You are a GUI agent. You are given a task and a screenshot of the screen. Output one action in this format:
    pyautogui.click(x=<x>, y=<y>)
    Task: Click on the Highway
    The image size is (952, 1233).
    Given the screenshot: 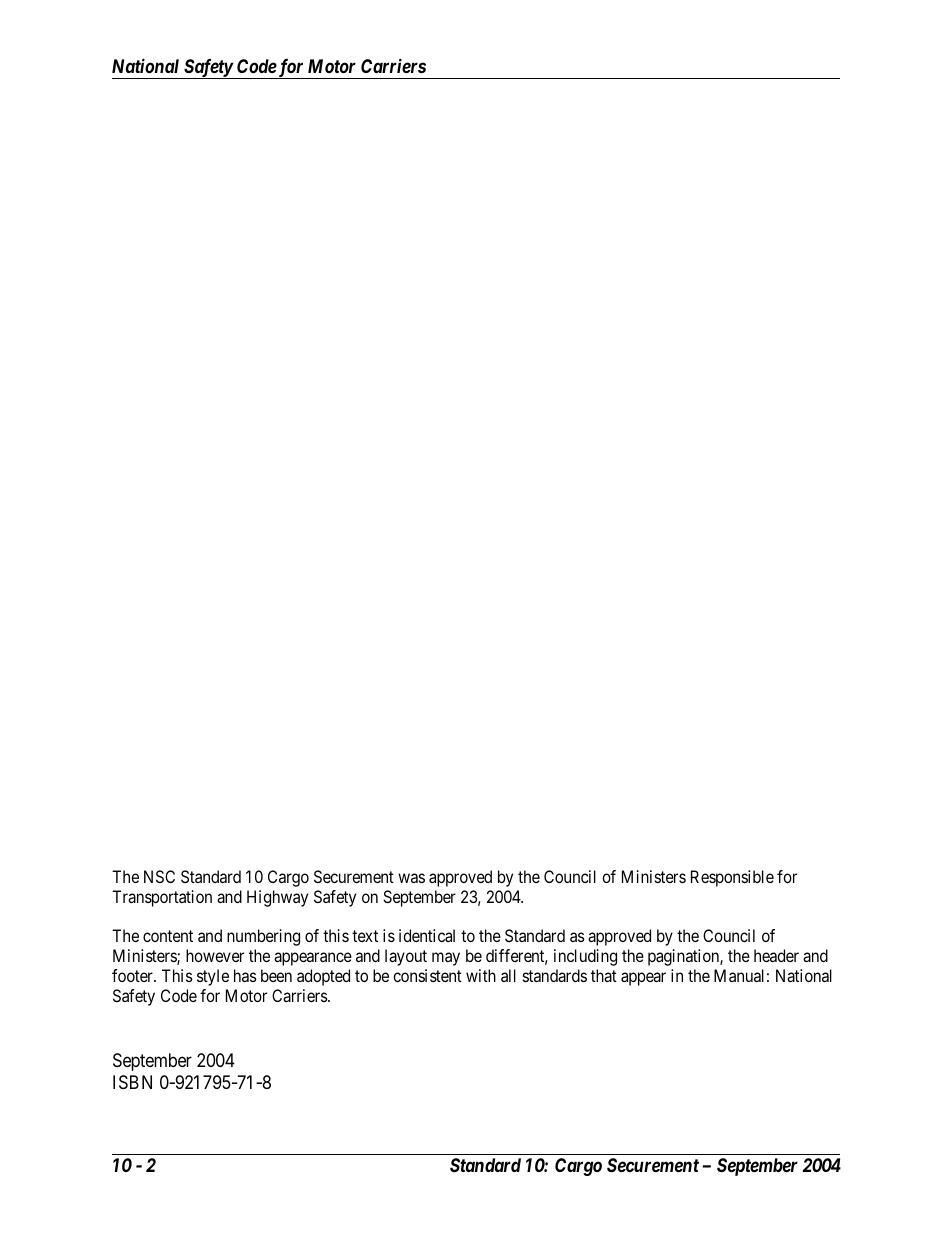 What is the action you would take?
    pyautogui.click(x=277, y=898)
